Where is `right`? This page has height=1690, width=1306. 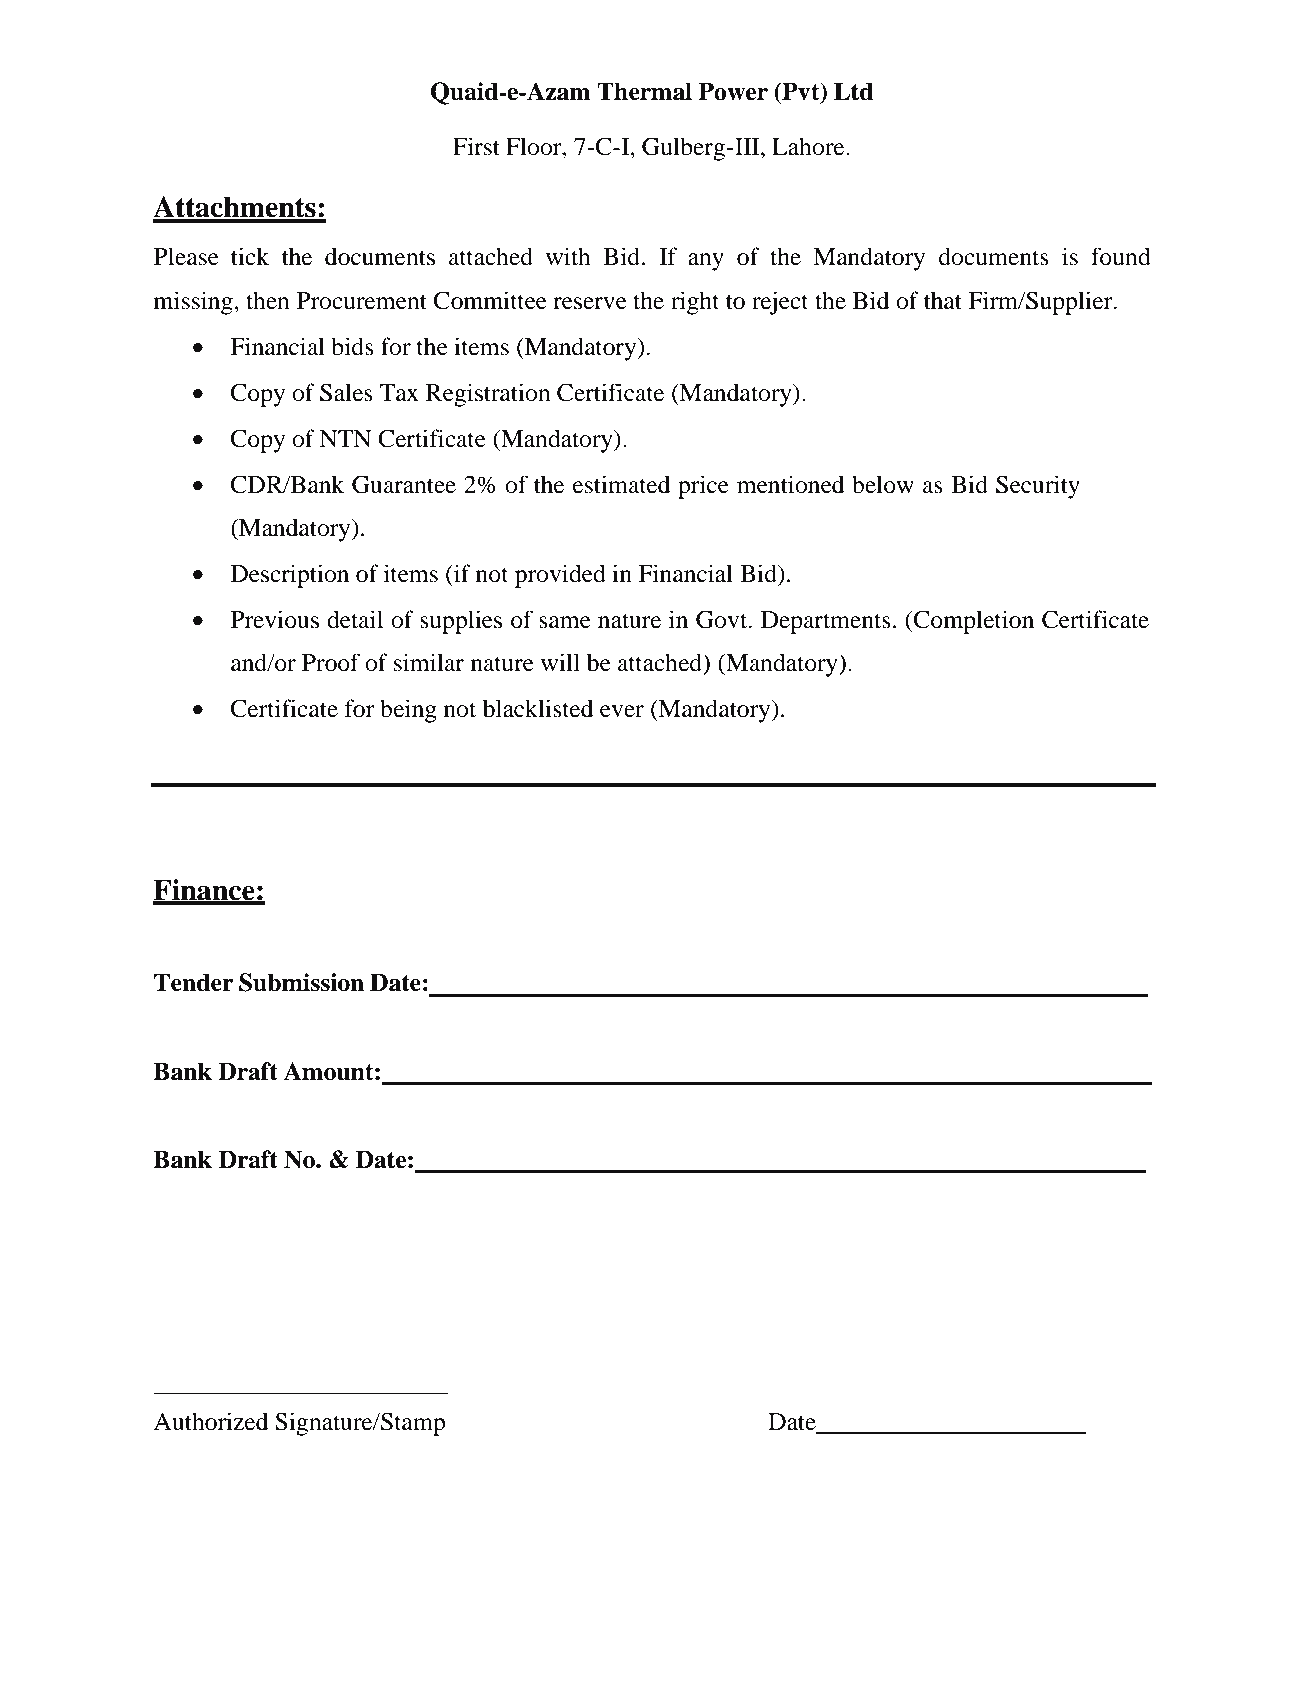
right is located at coordinates (695, 303).
